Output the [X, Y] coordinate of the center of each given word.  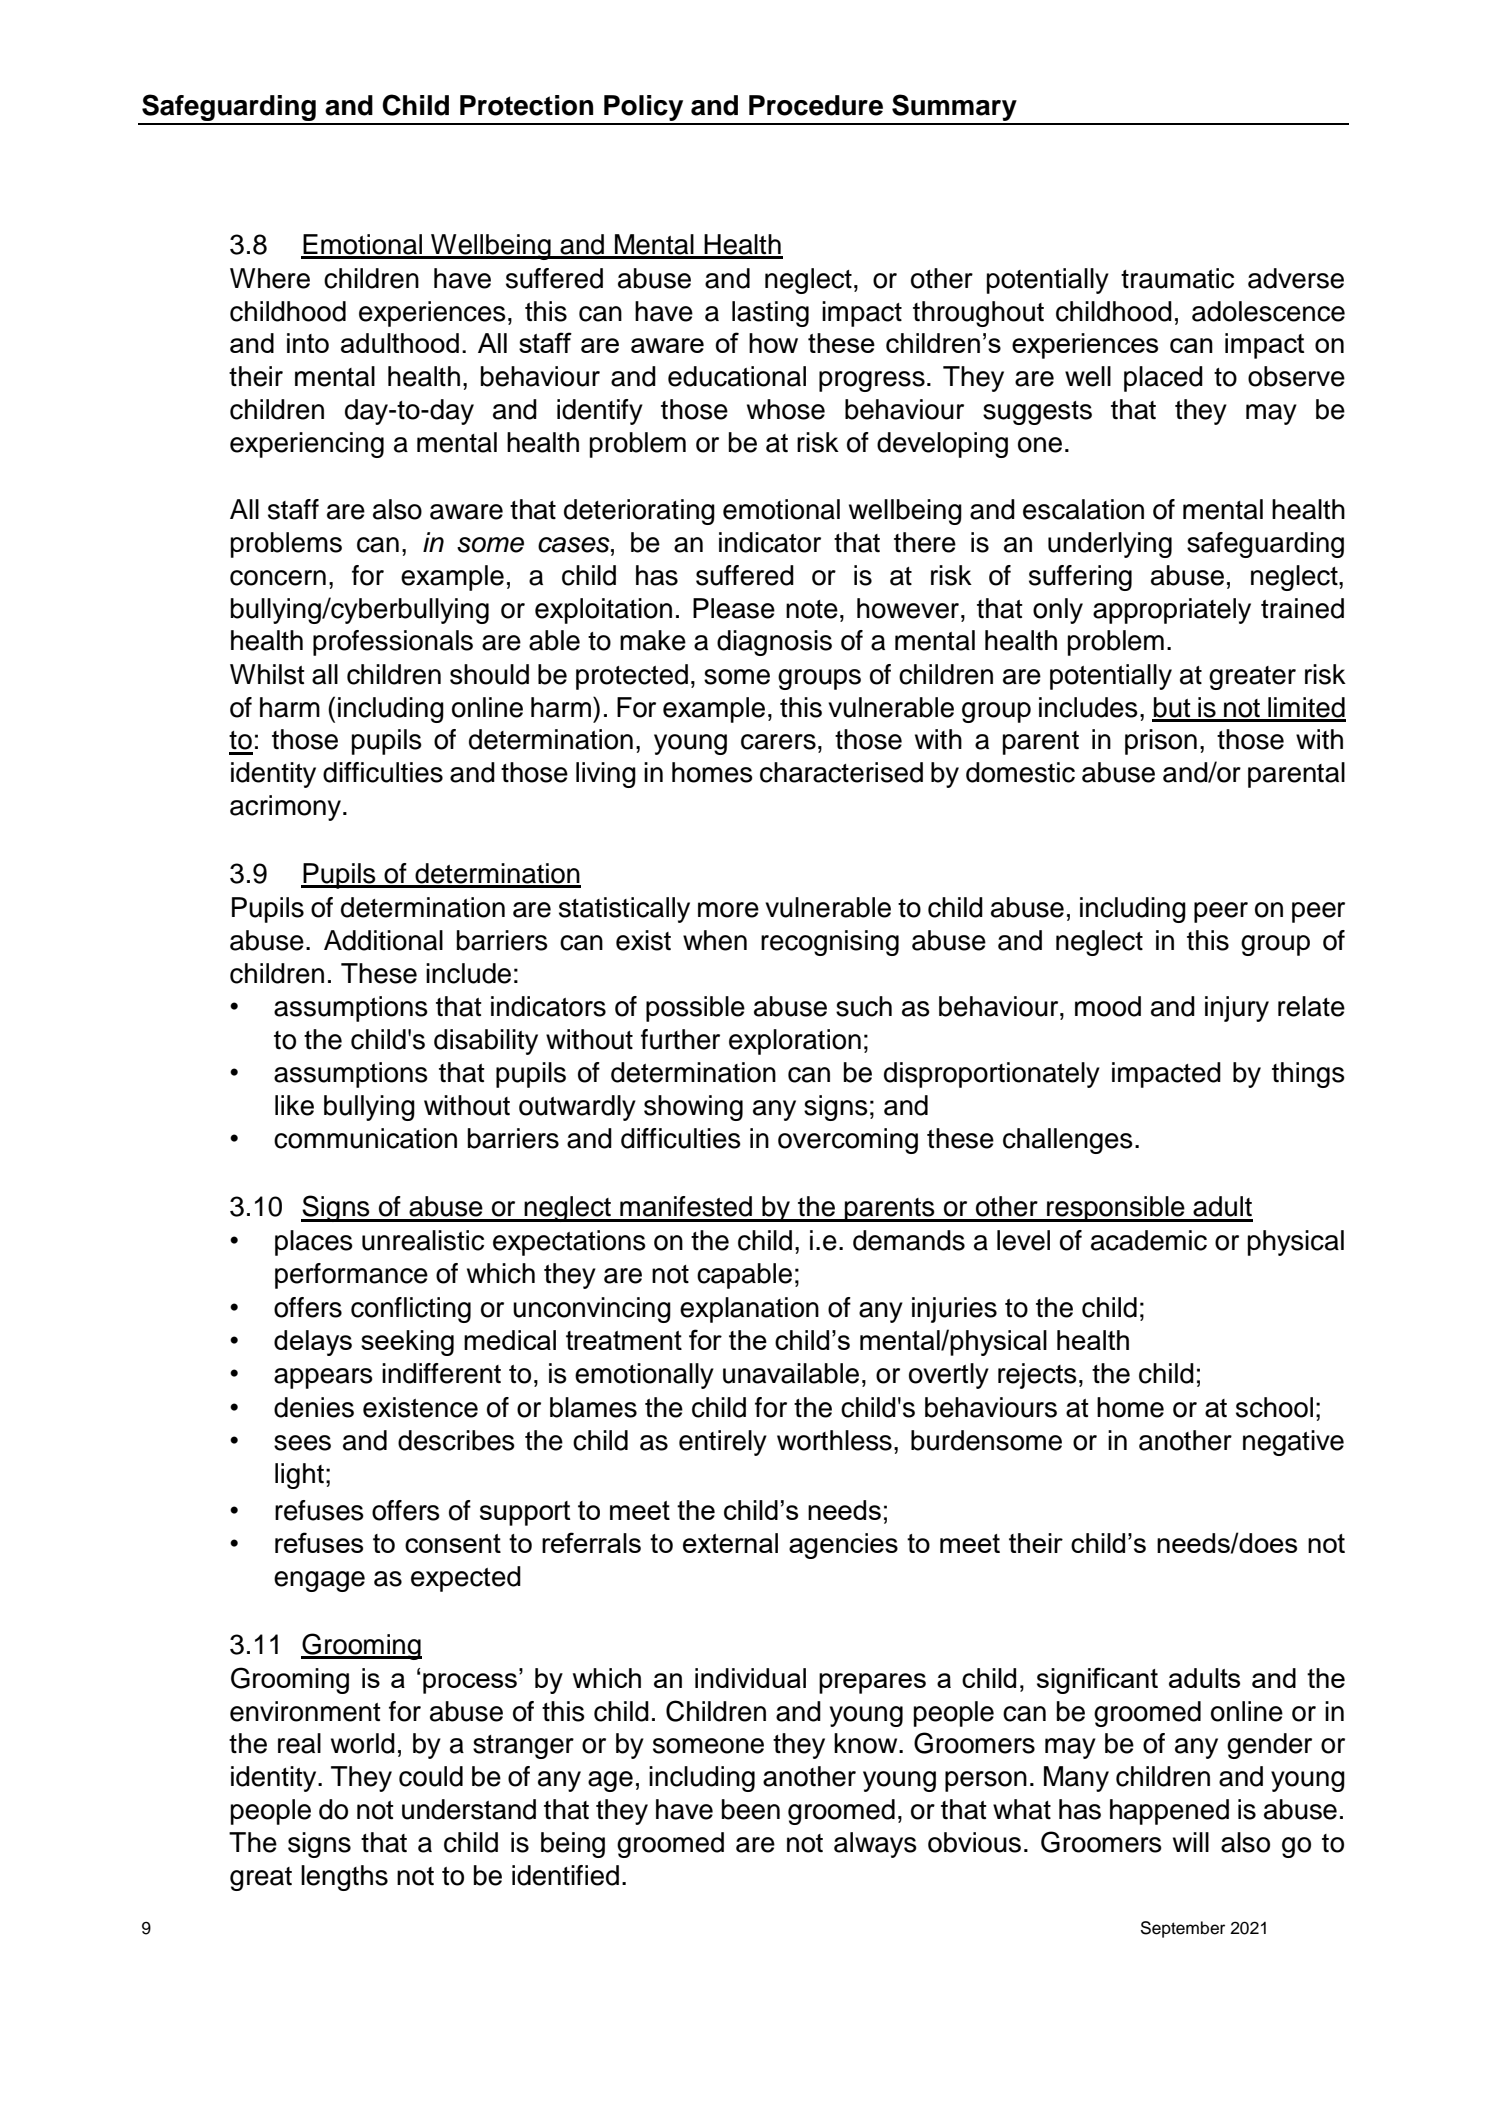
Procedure [816, 105]
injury [1237, 1009]
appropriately [1172, 611]
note [812, 609]
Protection [526, 105]
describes [456, 1440]
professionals [393, 643]
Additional [383, 940]
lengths [344, 1878]
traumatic [1177, 278]
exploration [795, 1042]
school [1274, 1407]
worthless [834, 1440]
